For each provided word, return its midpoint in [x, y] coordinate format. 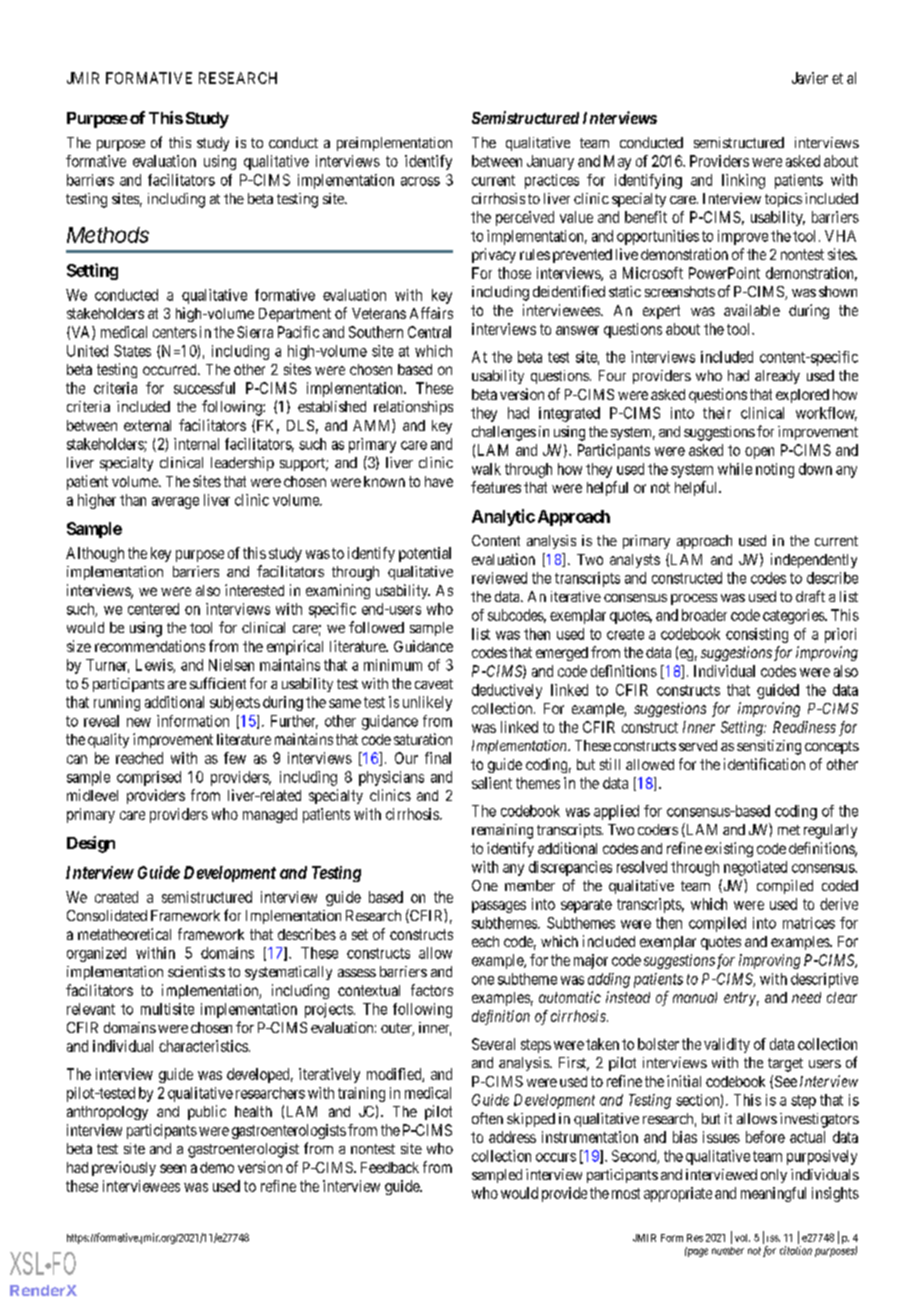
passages [499, 907]
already [777, 377]
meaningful [773, 1194]
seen [173, 1168]
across [420, 181]
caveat [434, 684]
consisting [757, 635]
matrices [809, 923]
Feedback [390, 1167]
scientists [196, 971]
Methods [108, 235]
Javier [810, 78]
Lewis [155, 666]
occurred [171, 369]
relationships [413, 408]
